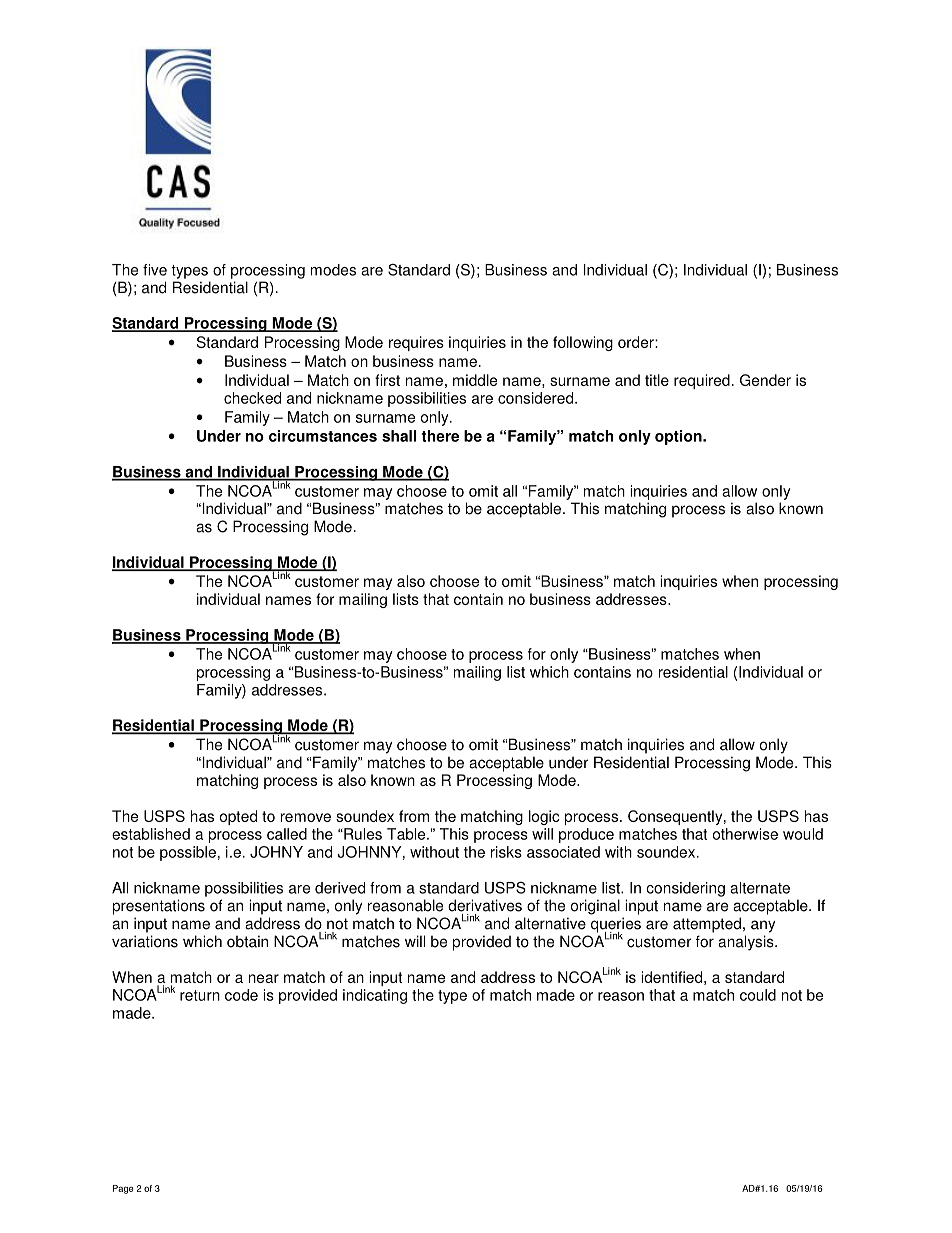 This screenshot has width=952, height=1233. What do you see at coordinates (765, 380) in the screenshot?
I see `Gender` at bounding box center [765, 380].
